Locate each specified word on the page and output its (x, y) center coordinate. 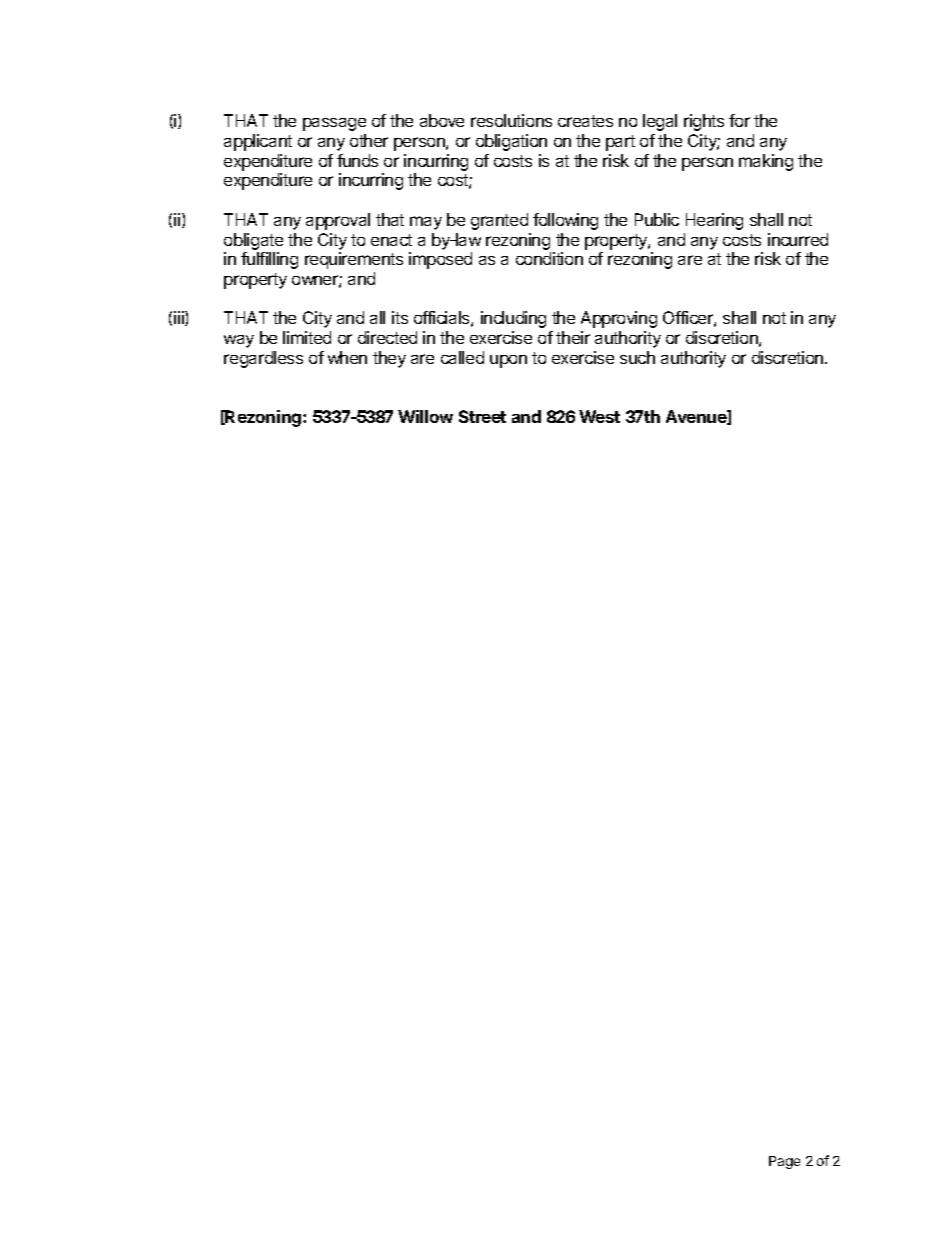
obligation (511, 142)
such (637, 357)
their (573, 337)
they (389, 359)
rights (704, 122)
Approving (619, 319)
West (599, 416)
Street (482, 416)
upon (508, 361)
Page (784, 1162)
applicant (258, 142)
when (347, 357)
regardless (263, 359)
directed (387, 337)
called (462, 357)
